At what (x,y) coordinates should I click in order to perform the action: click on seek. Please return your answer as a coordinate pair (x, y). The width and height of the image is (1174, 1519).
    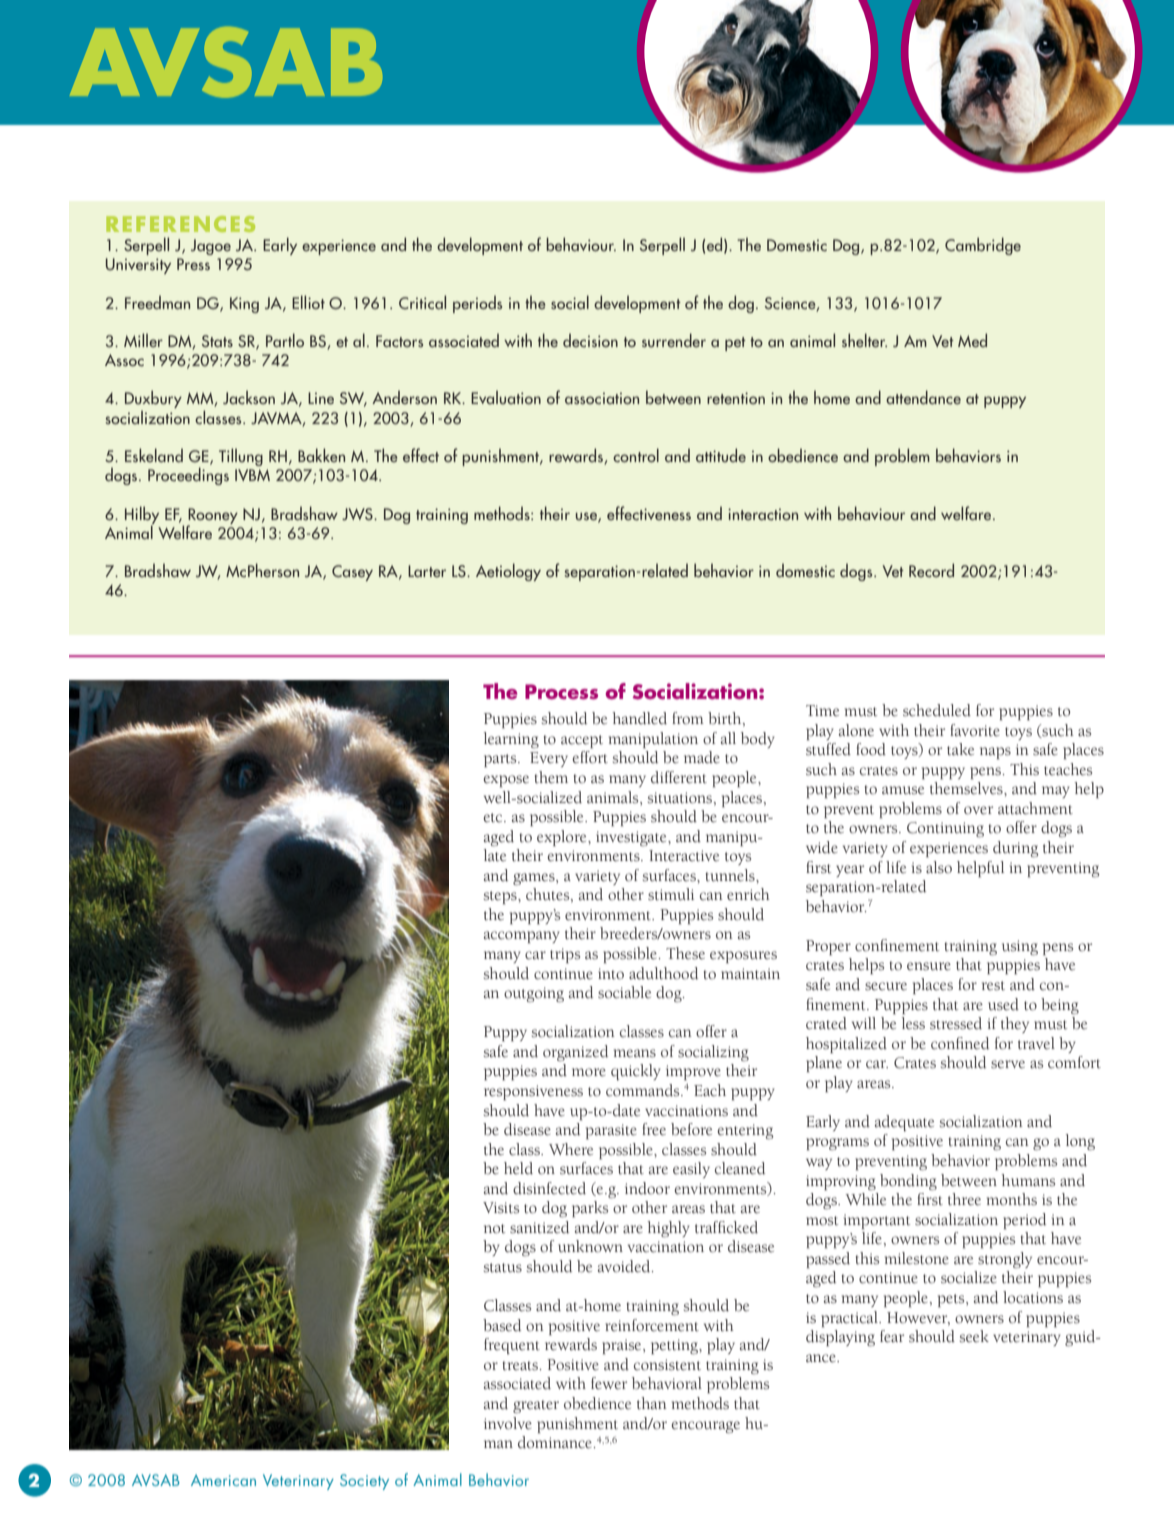
    Looking at the image, I should click on (974, 1336).
